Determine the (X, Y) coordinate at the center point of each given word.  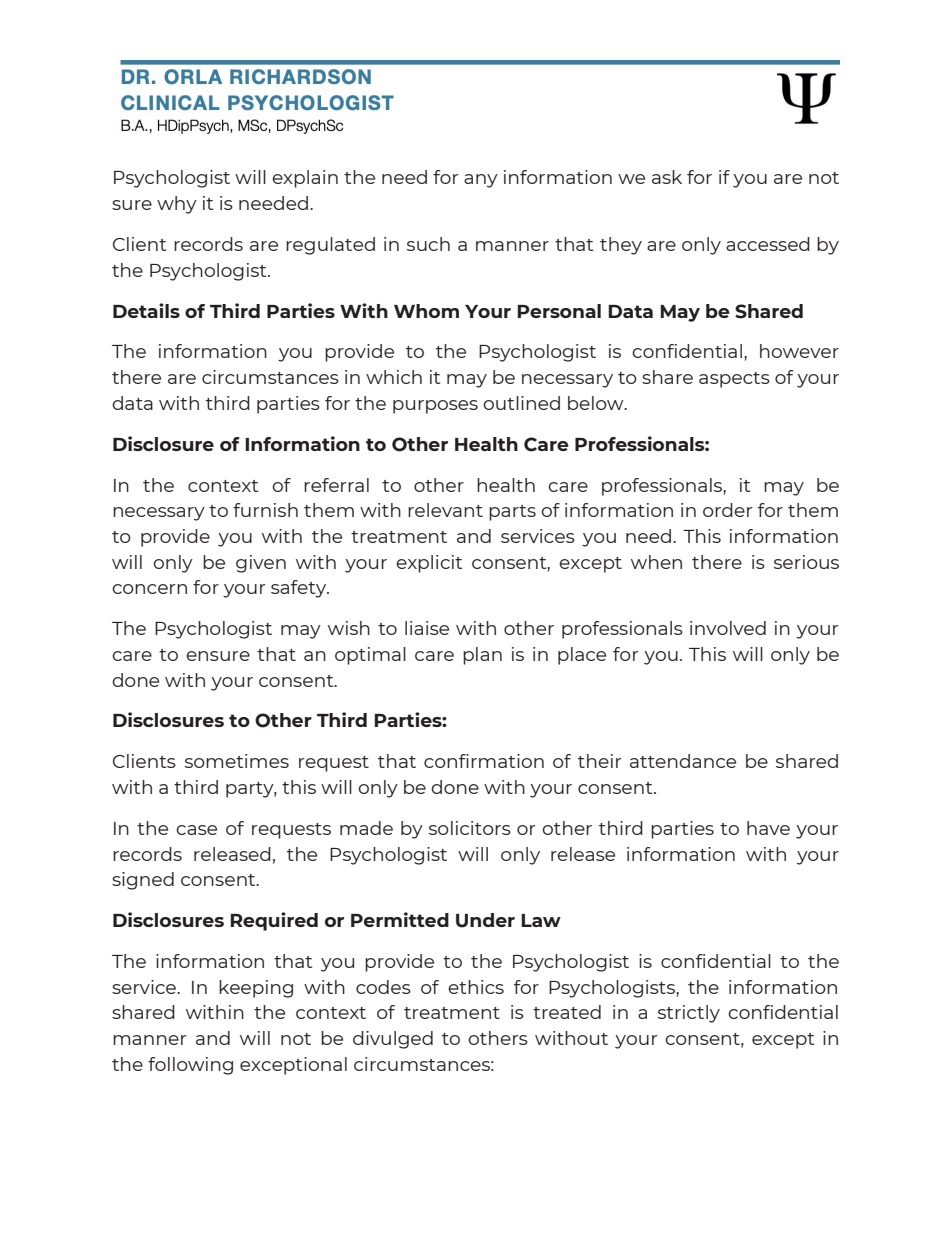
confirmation (484, 761)
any (481, 181)
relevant (445, 510)
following (190, 1066)
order (728, 510)
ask (667, 177)
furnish (265, 510)
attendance (683, 761)
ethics (476, 987)
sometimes (237, 761)
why (177, 205)
